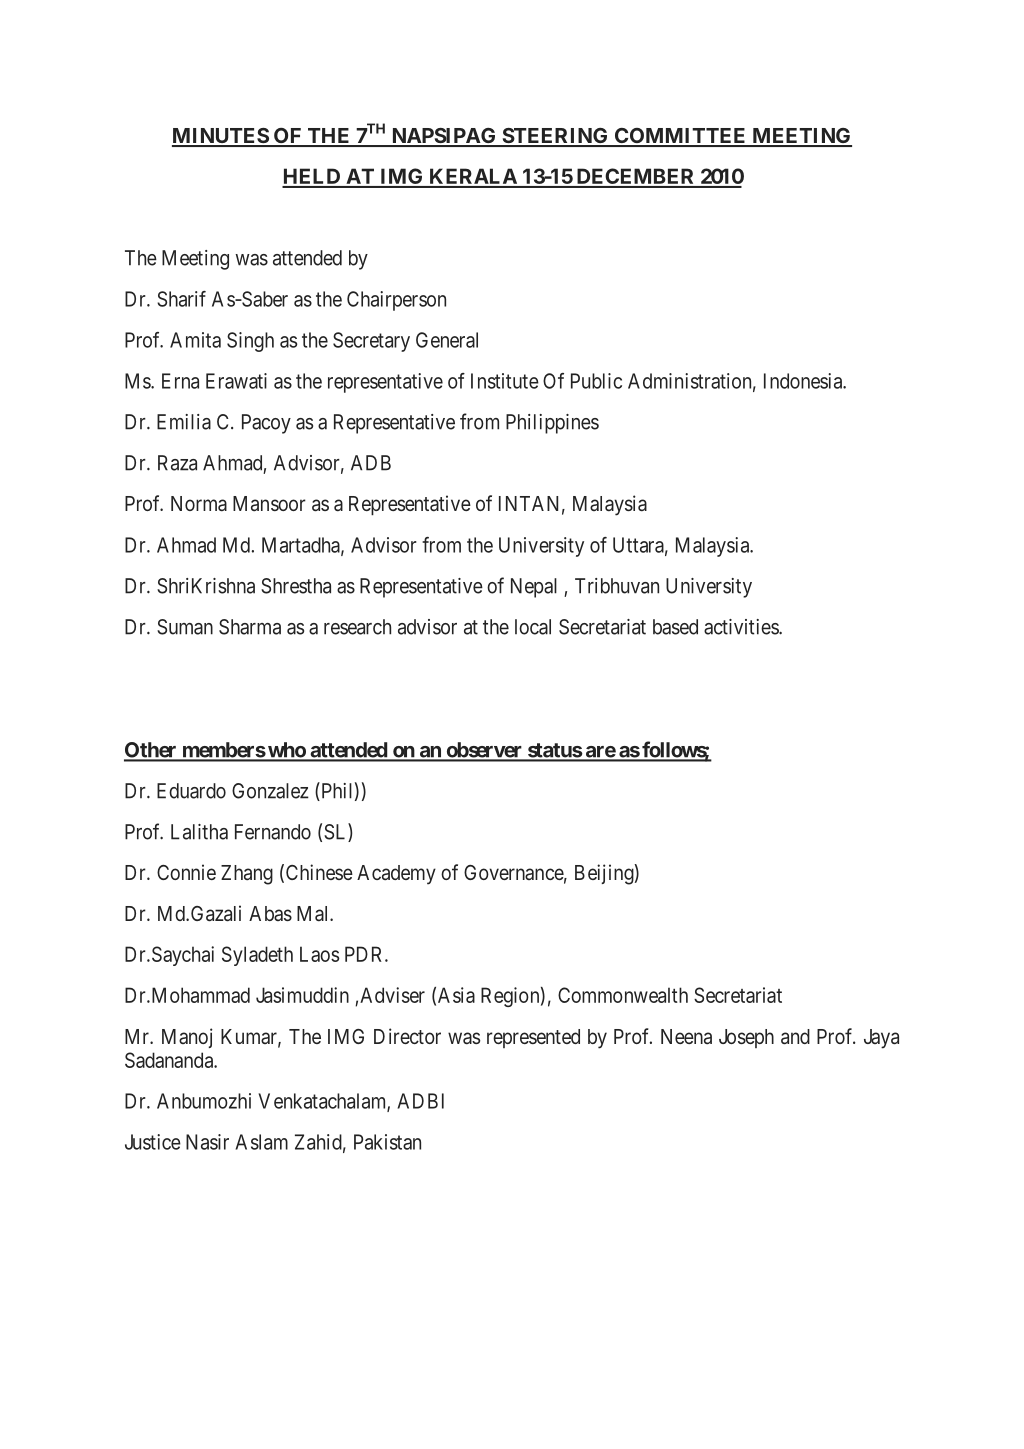 Image resolution: width=1024 pixels, height=1449 pixels. Describe the element at coordinates (221, 137) in the image. I see `MINUTES` at that location.
